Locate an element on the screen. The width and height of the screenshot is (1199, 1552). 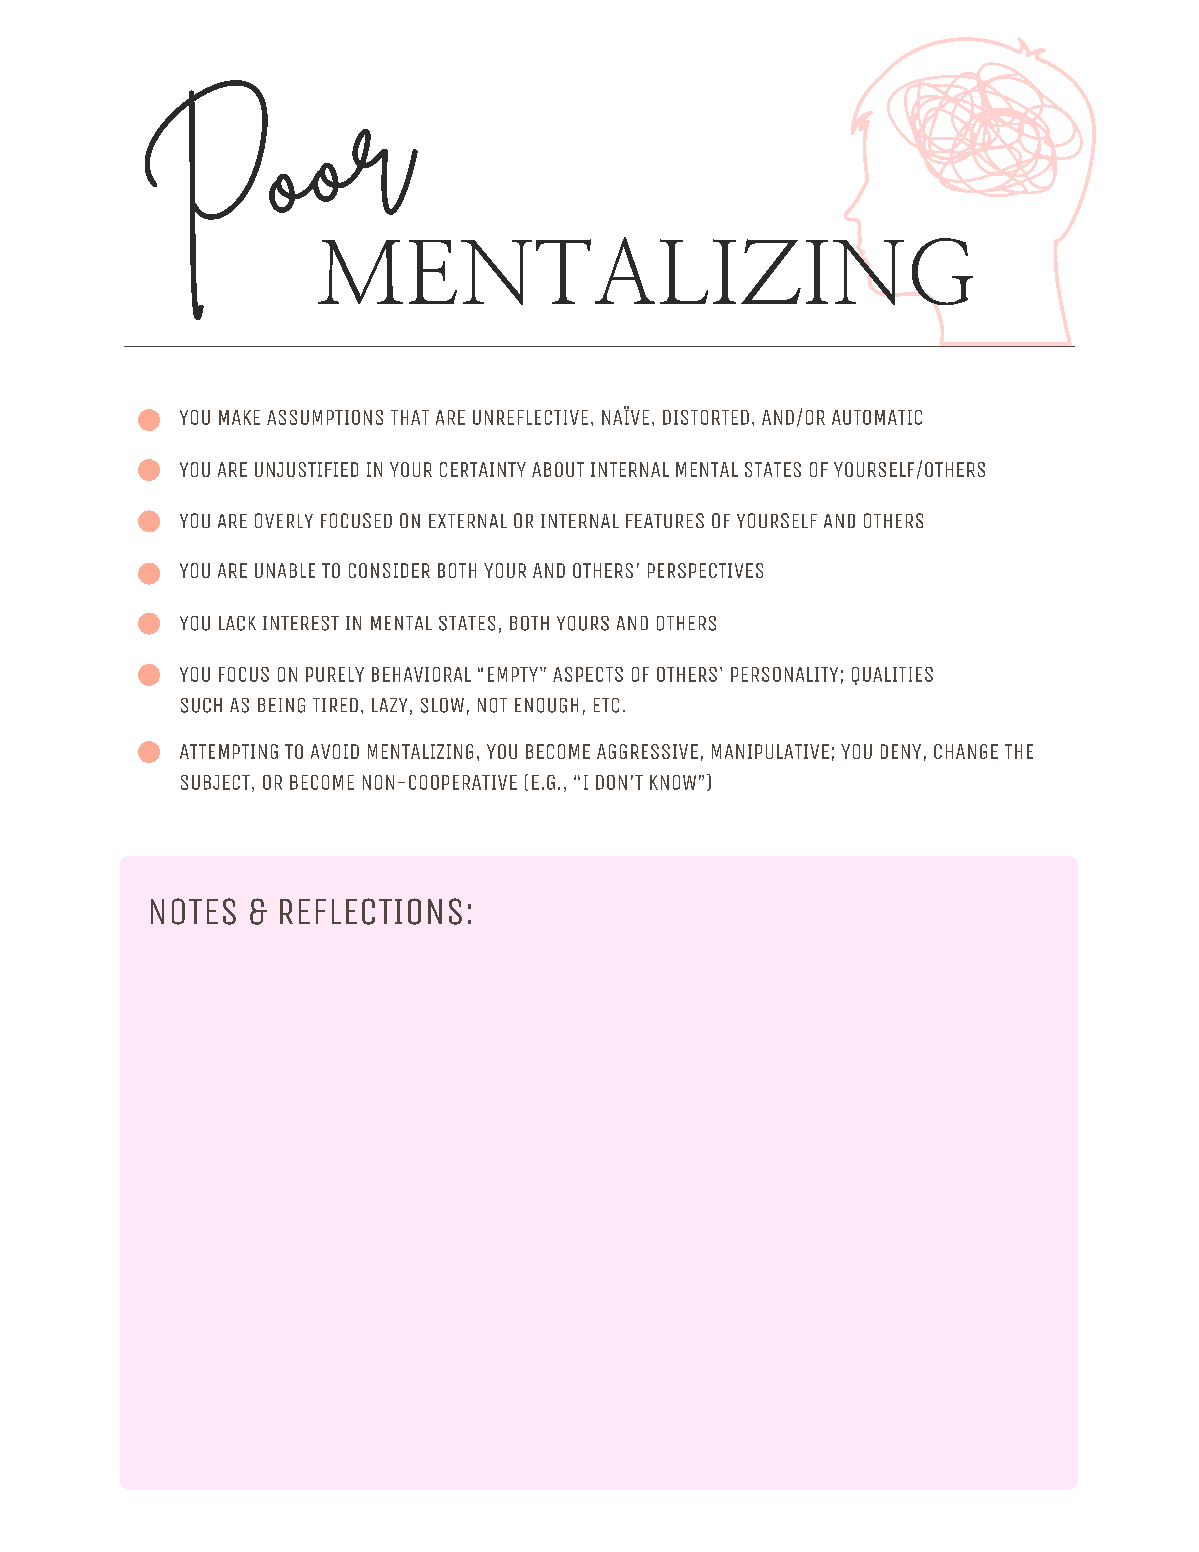
AUTOMATIC is located at coordinates (877, 417).
